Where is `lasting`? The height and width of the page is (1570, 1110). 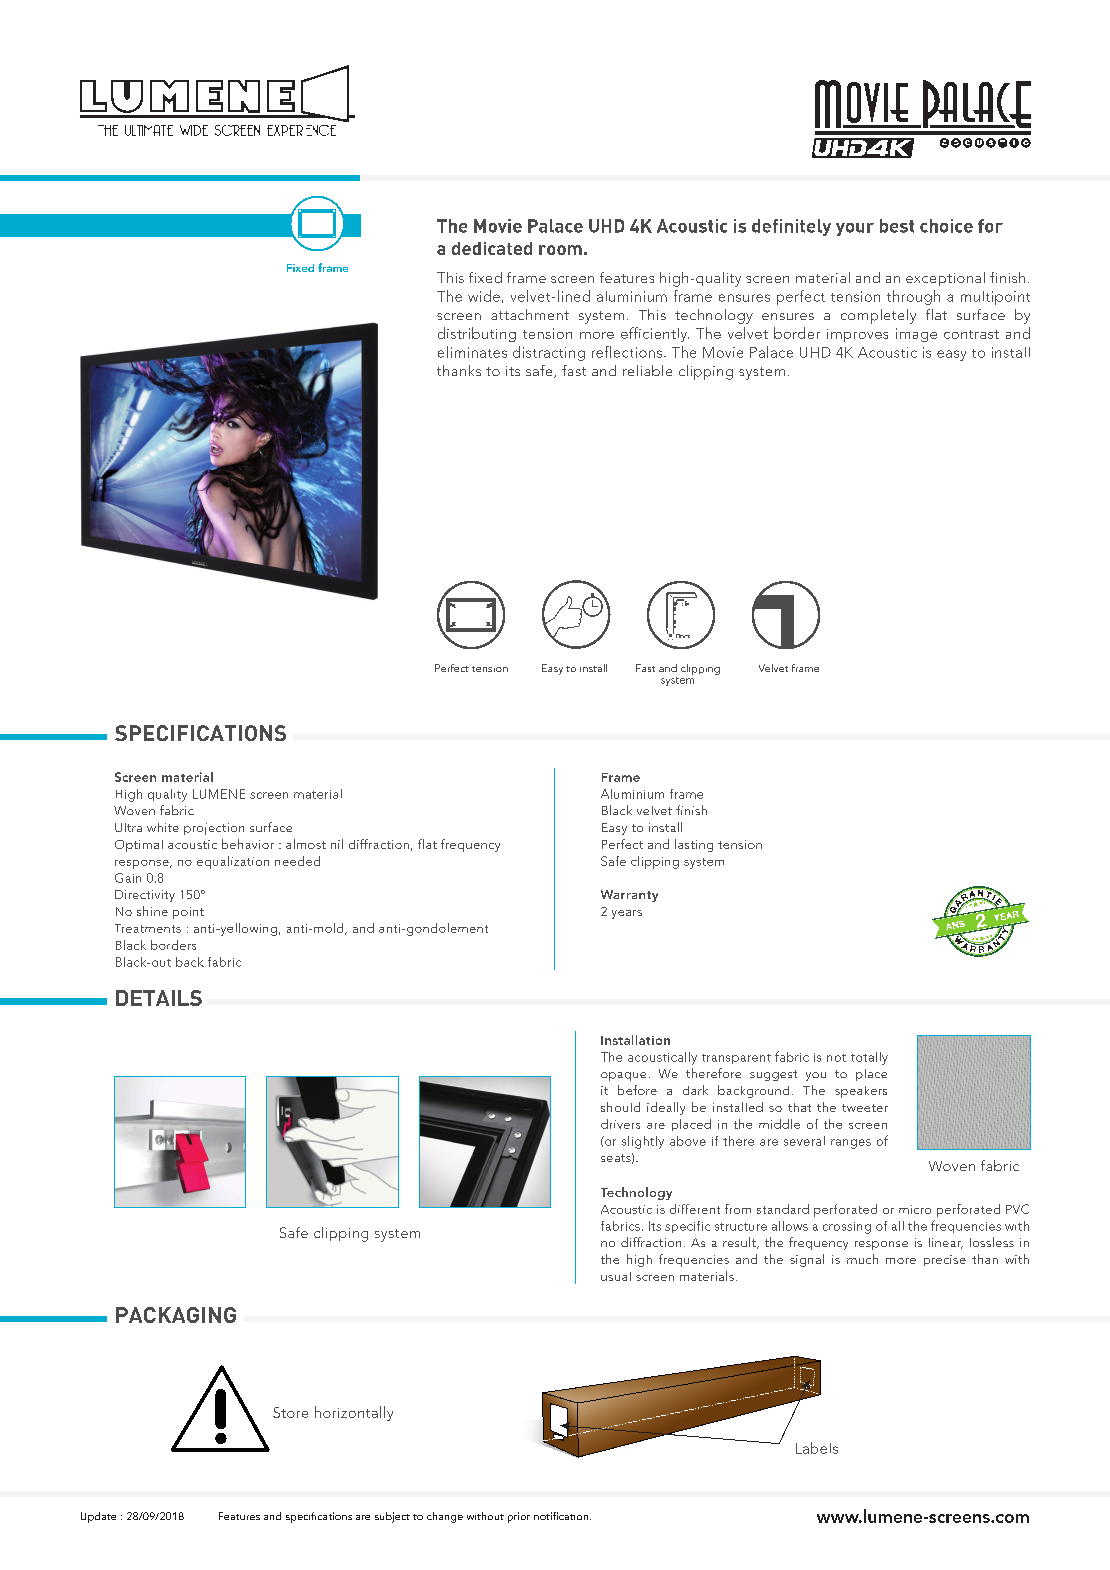 lasting is located at coordinates (694, 845).
